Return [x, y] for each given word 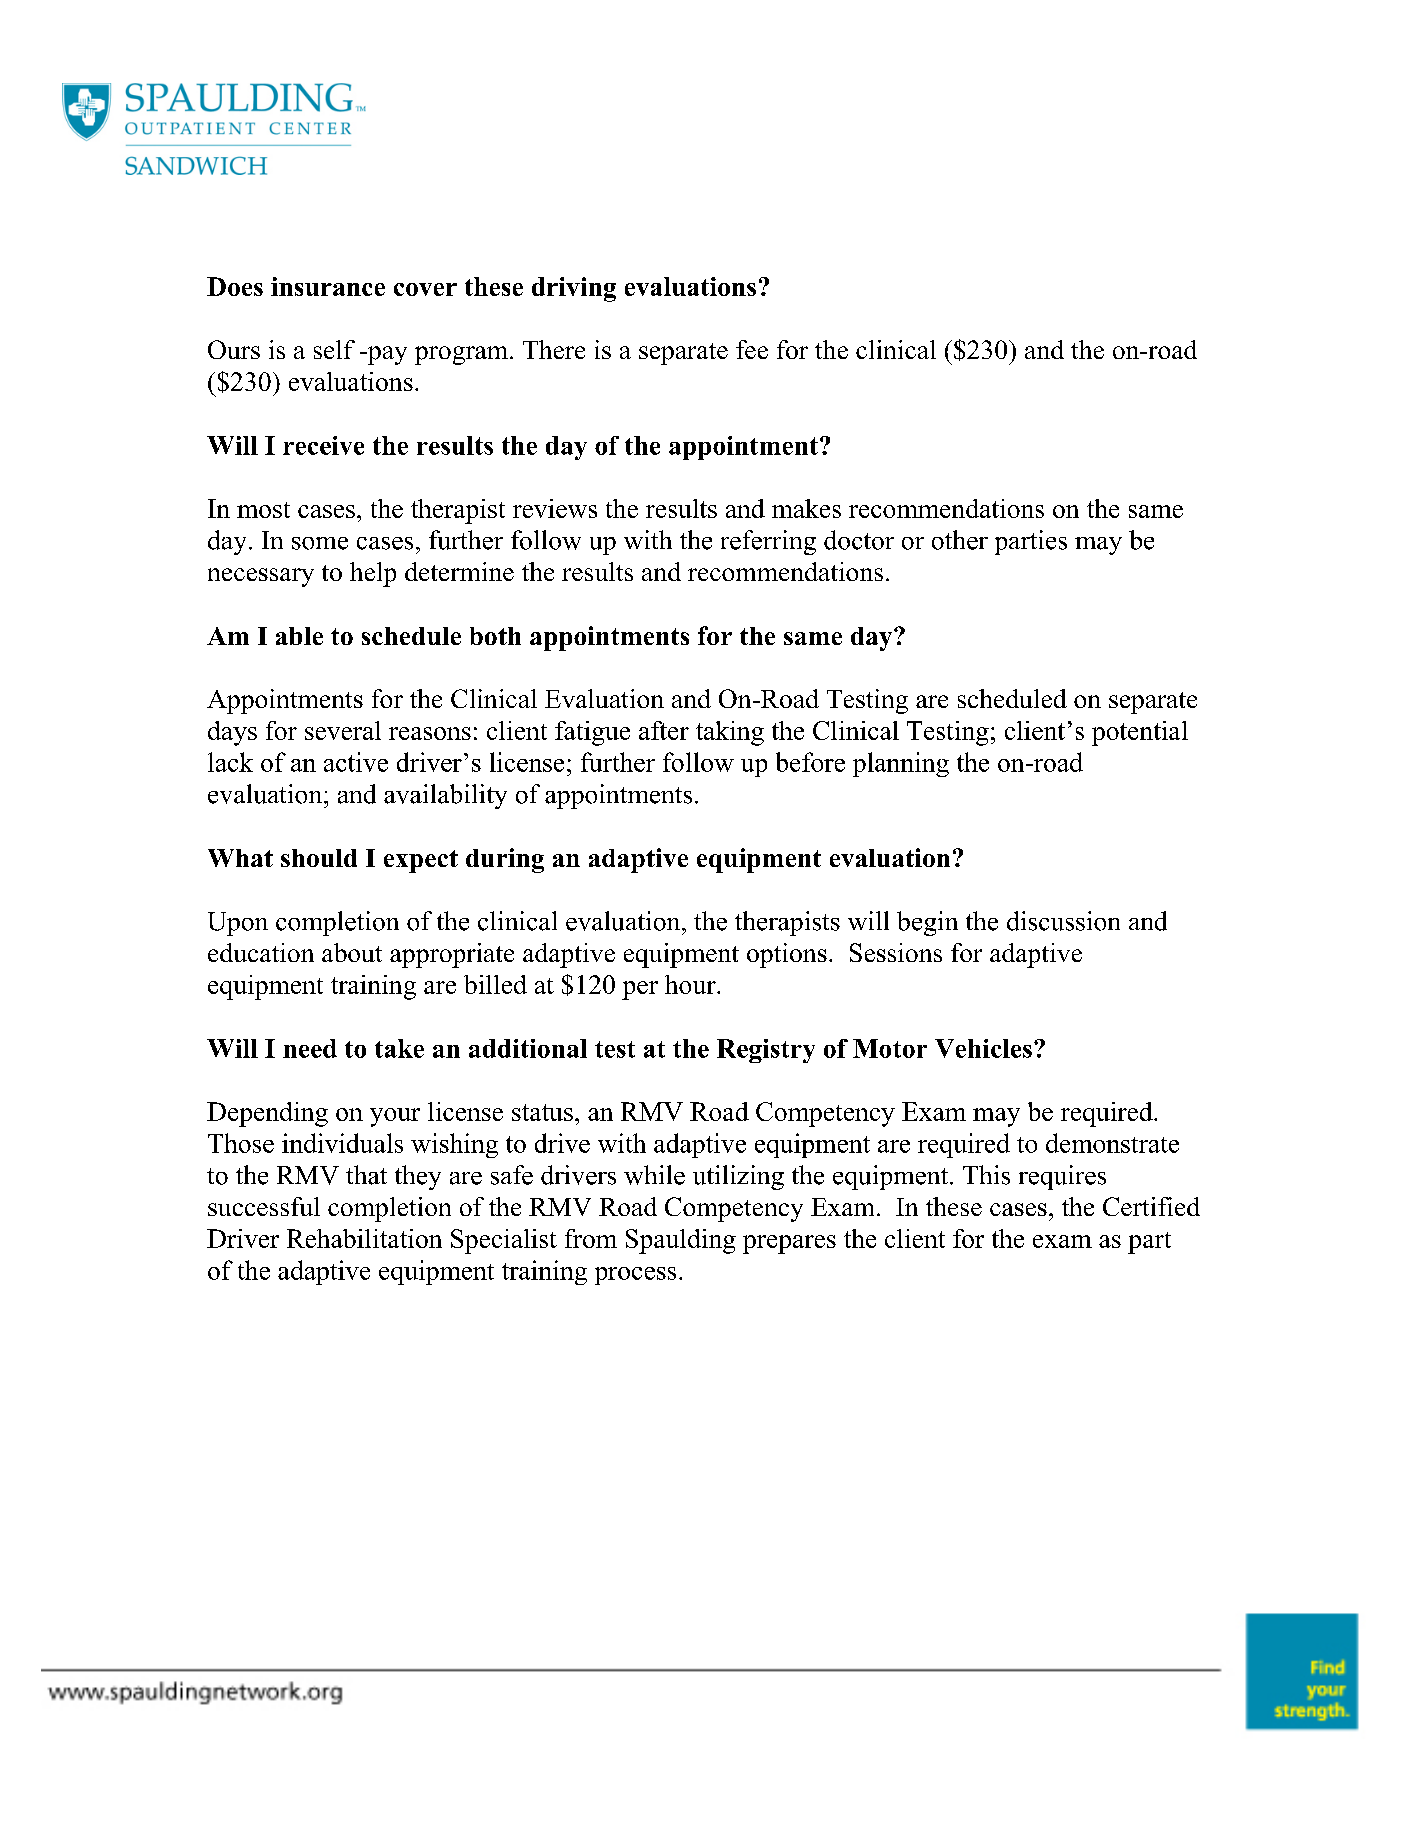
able [299, 636]
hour [691, 984]
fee [752, 349]
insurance [328, 286]
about [352, 952]
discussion [1063, 921]
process [635, 1276]
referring [768, 542]
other [960, 540]
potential [1140, 733]
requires [1062, 1177]
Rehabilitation [364, 1238]
